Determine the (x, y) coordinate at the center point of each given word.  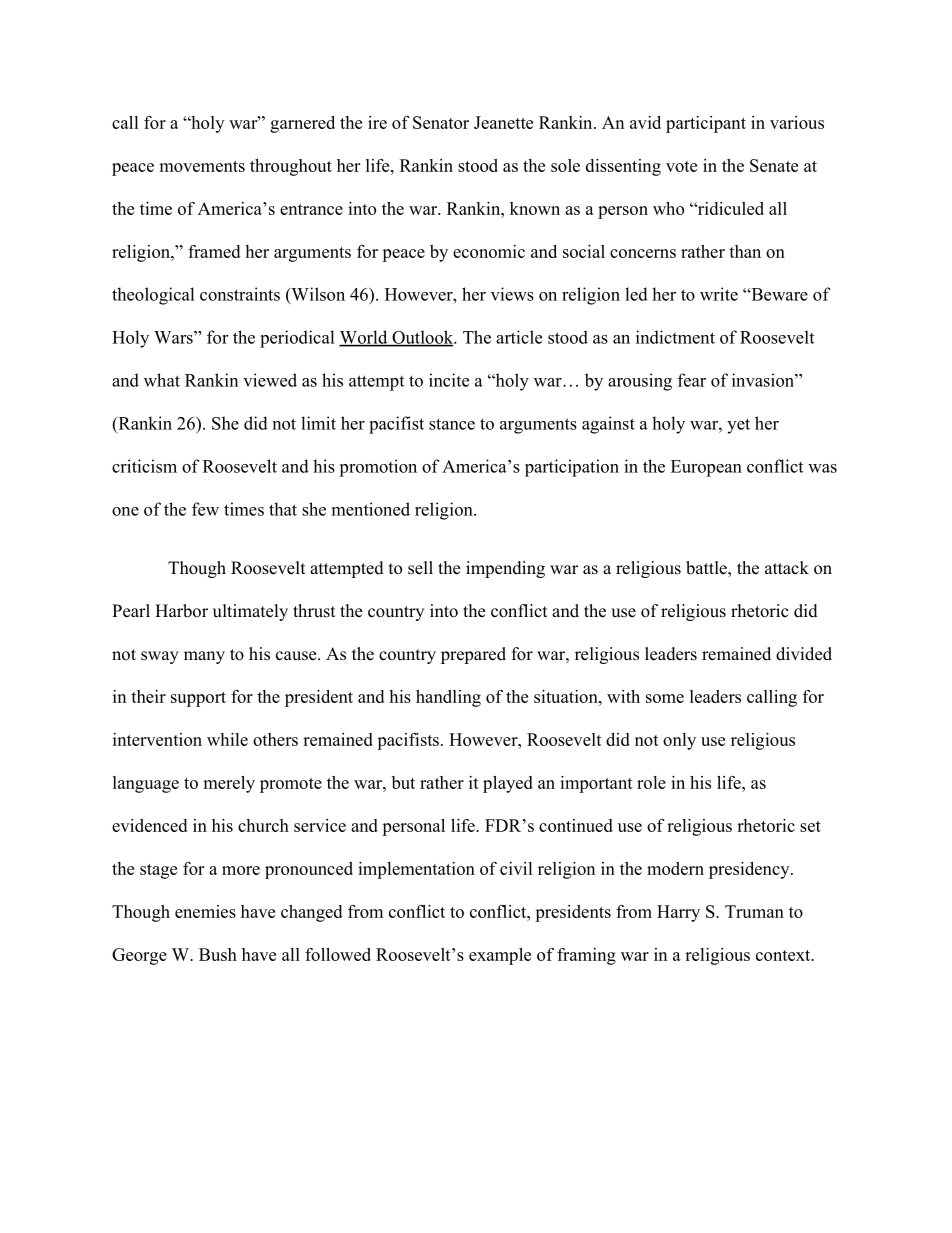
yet (738, 426)
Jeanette (503, 122)
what (162, 380)
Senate (774, 165)
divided (804, 654)
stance (452, 424)
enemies (205, 911)
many (204, 657)
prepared (473, 655)
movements (202, 166)
